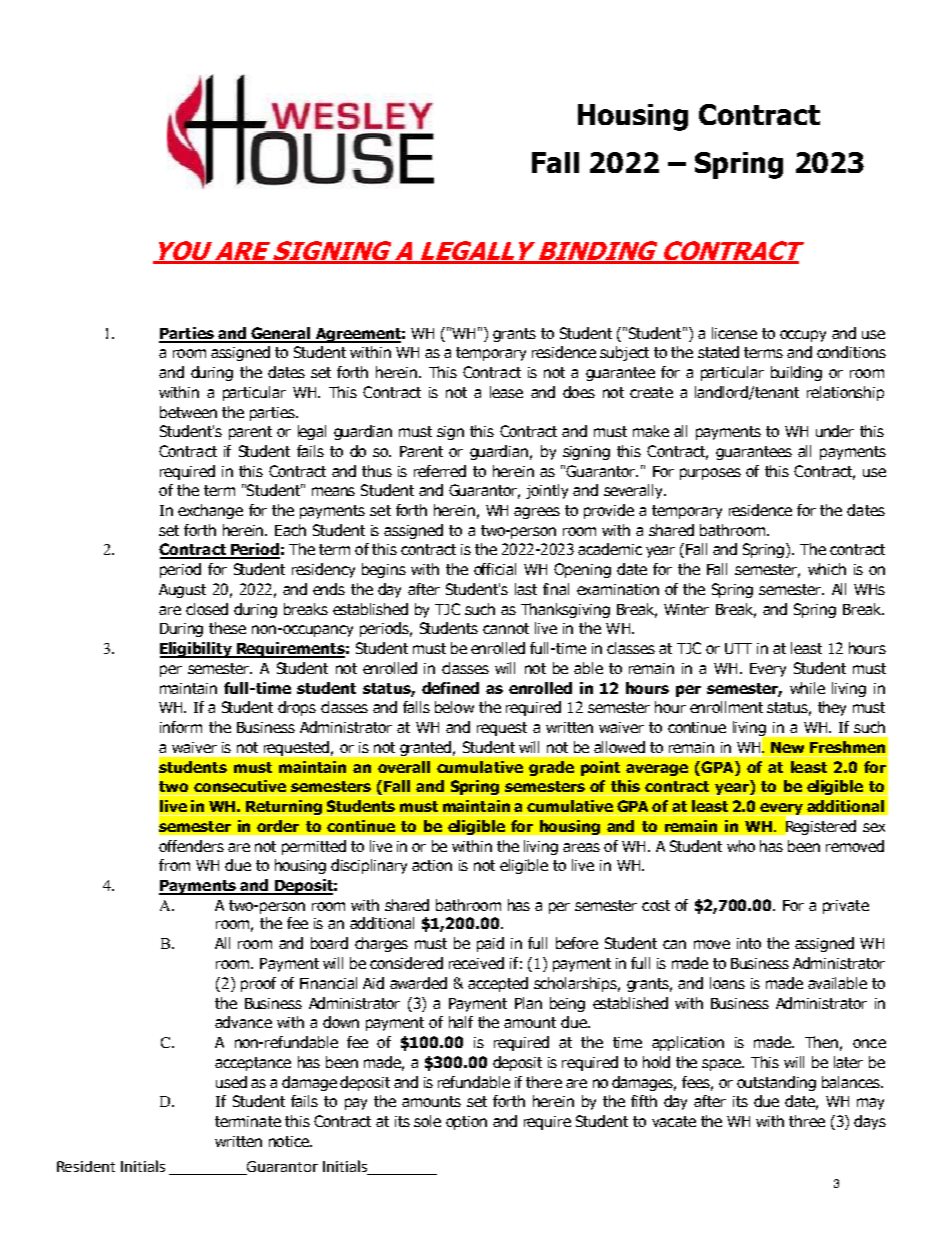 The image size is (952, 1233). I want to click on Resident, so click(86, 1166).
